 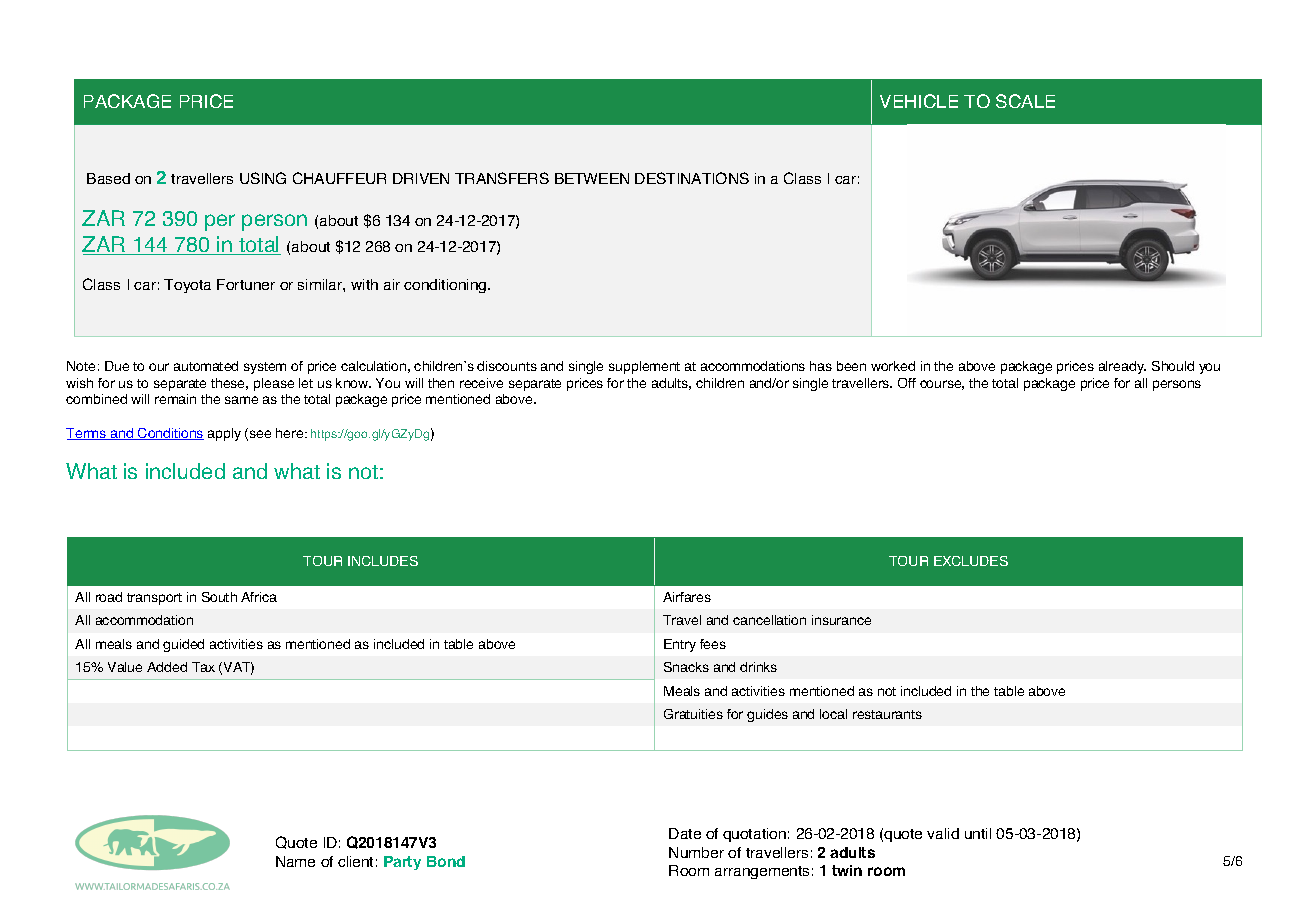 I want to click on South, so click(x=219, y=597).
